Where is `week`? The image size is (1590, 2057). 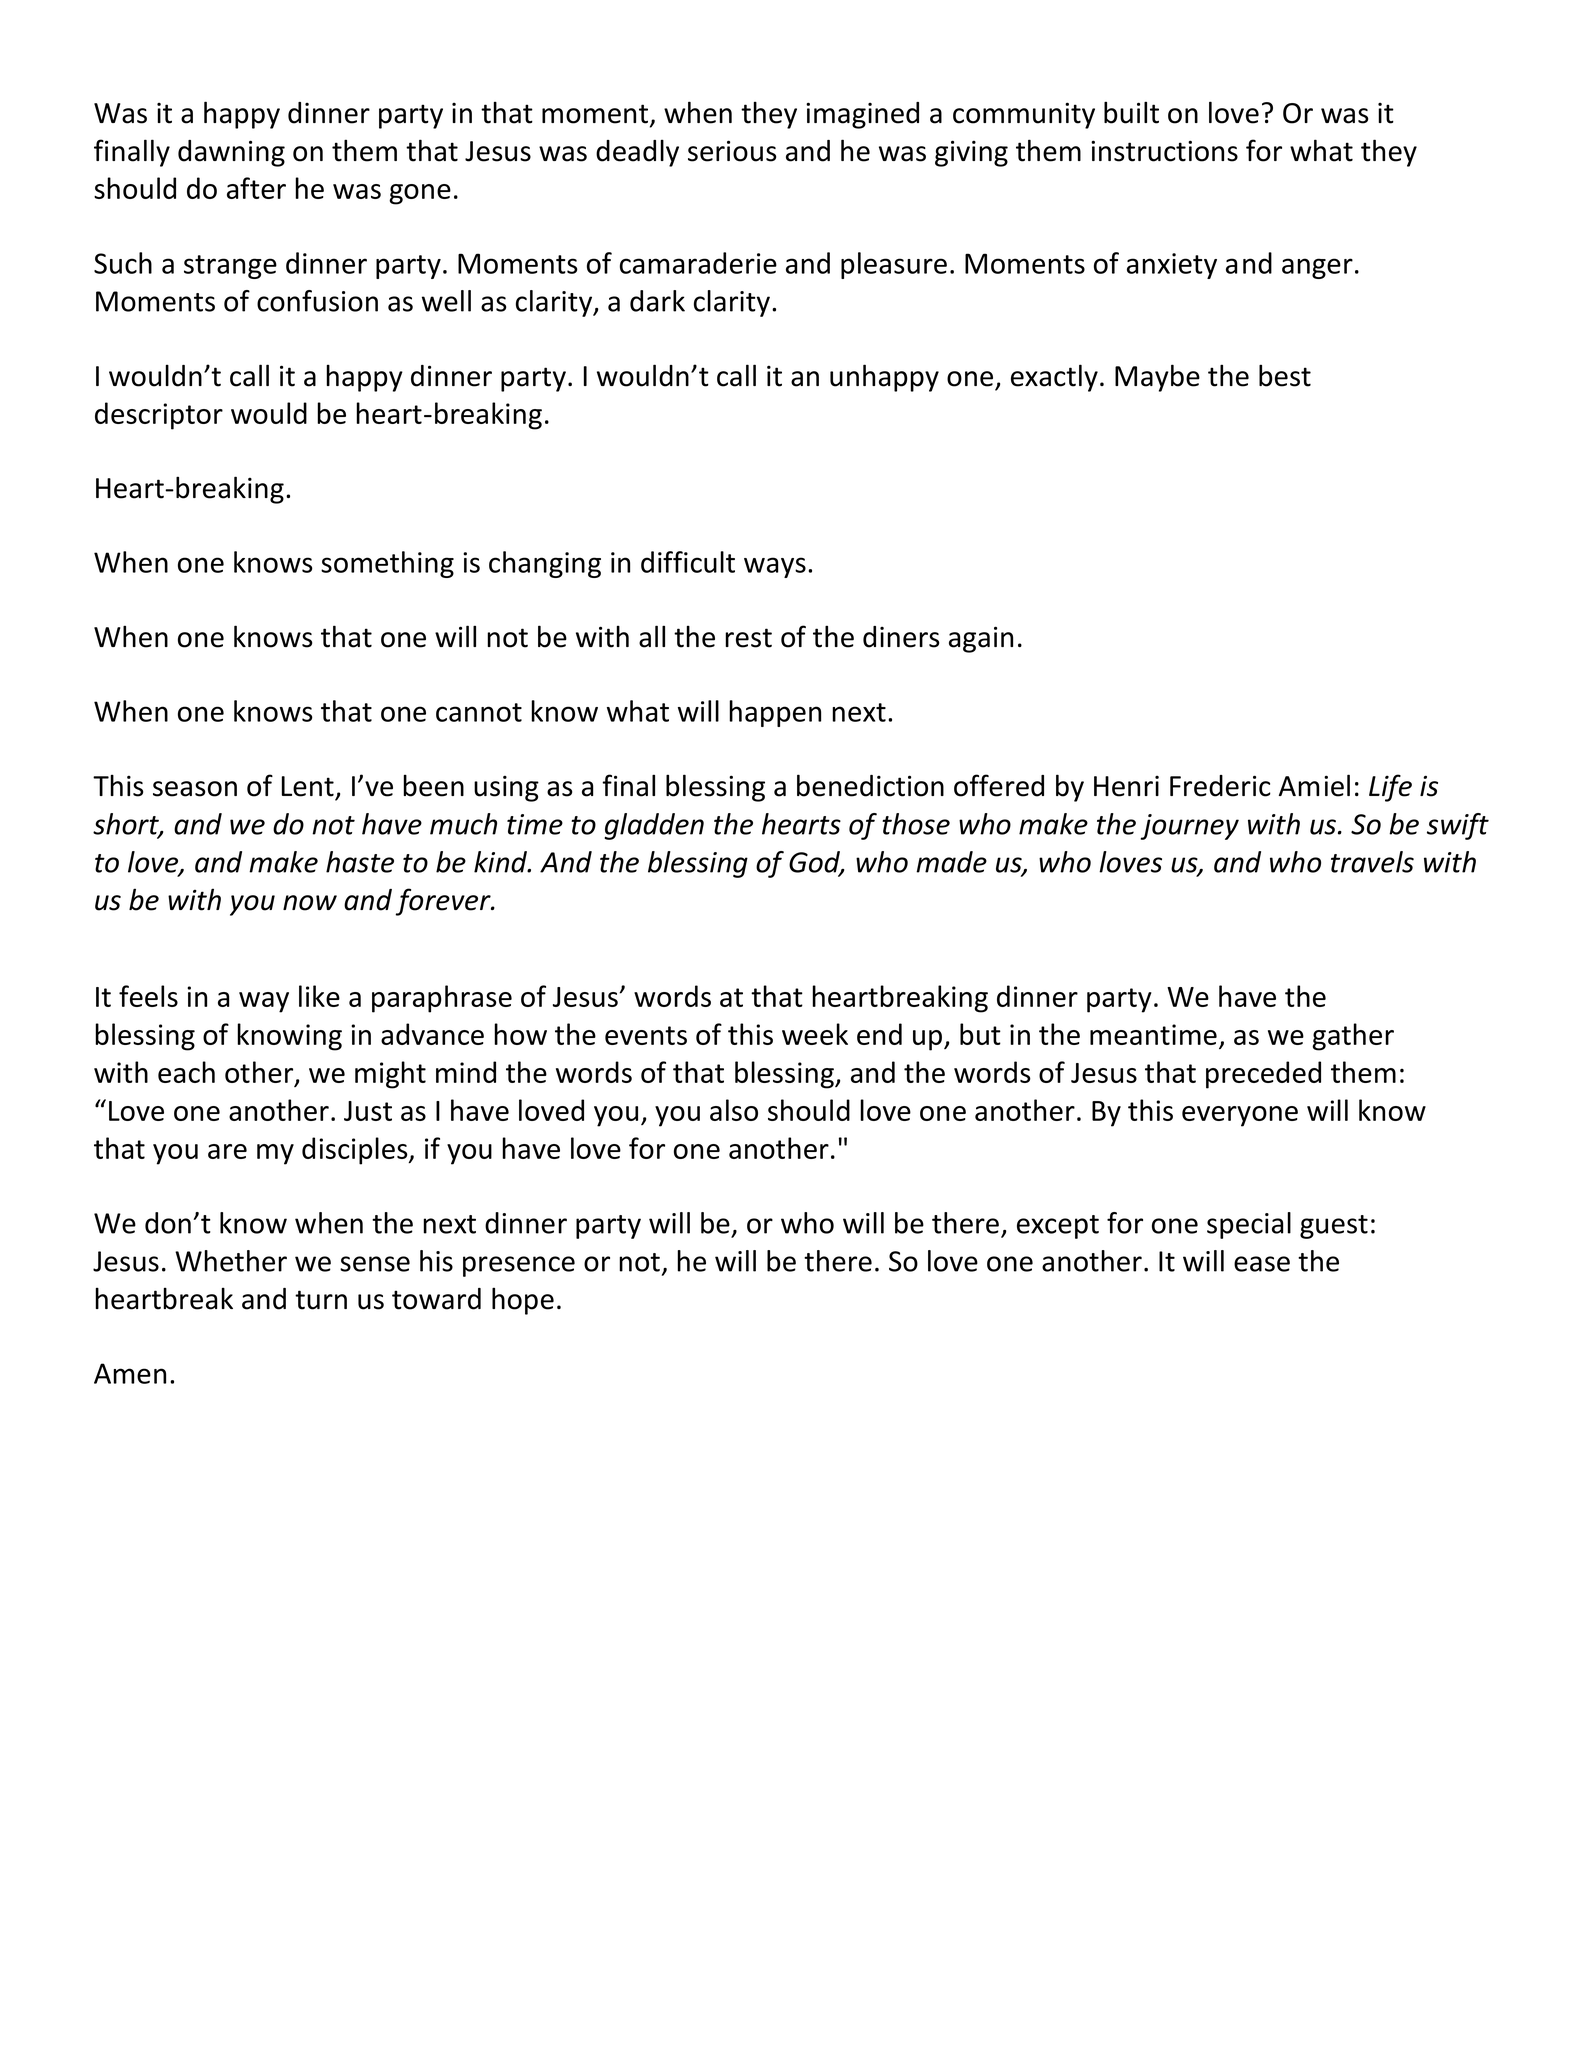 week is located at coordinates (815, 1034).
